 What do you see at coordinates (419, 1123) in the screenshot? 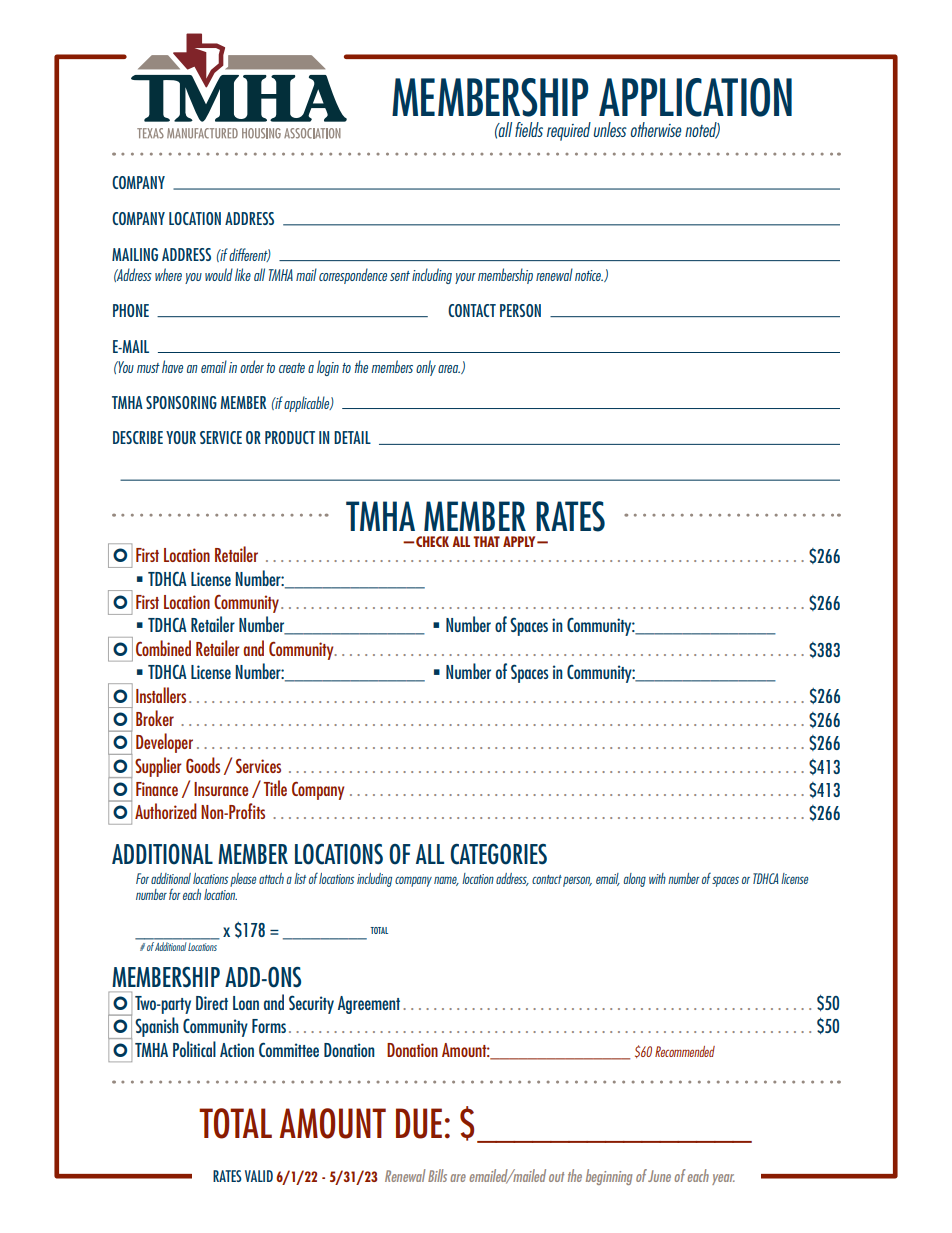
I see `DUE` at bounding box center [419, 1123].
